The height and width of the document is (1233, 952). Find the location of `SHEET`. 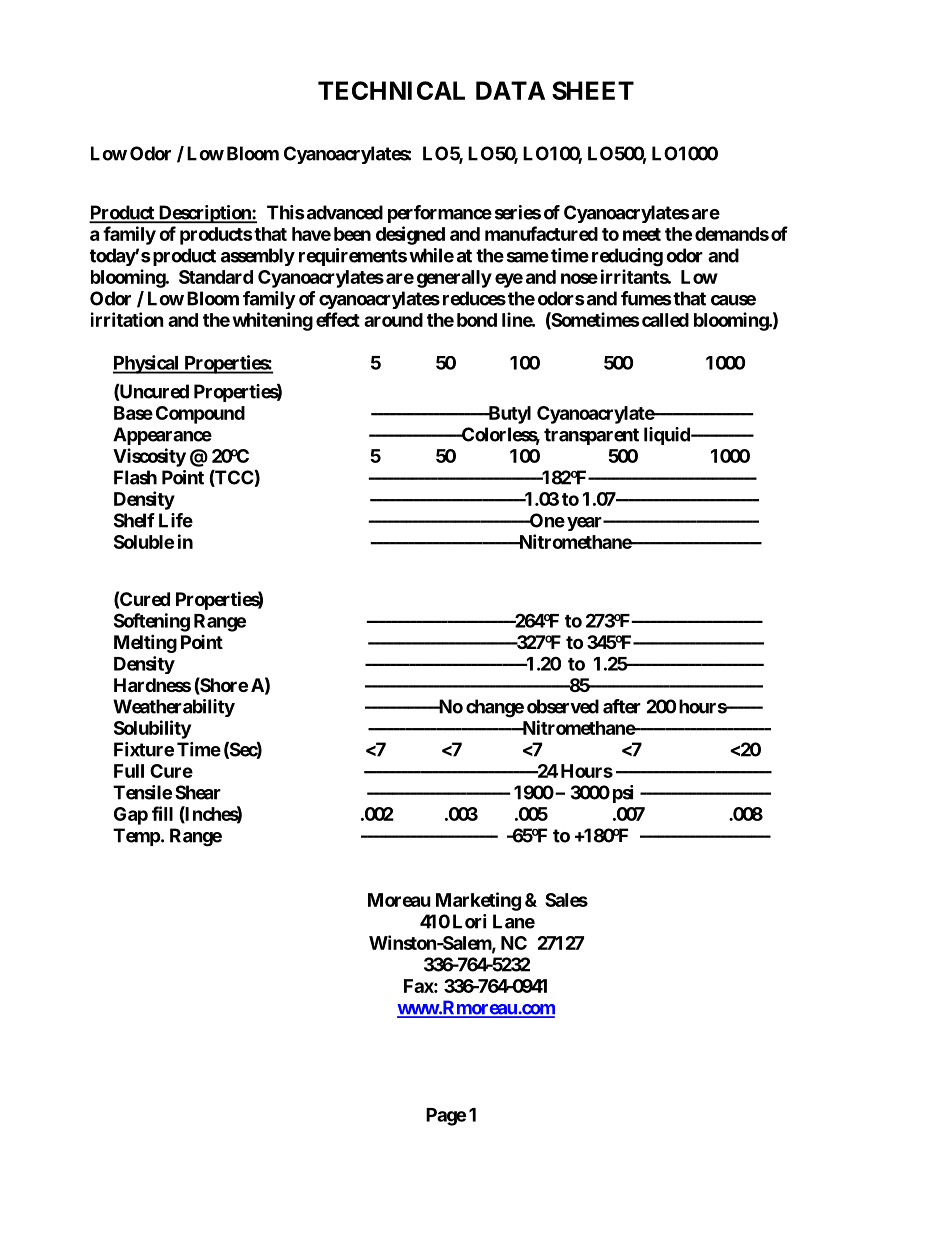

SHEET is located at coordinates (593, 90).
